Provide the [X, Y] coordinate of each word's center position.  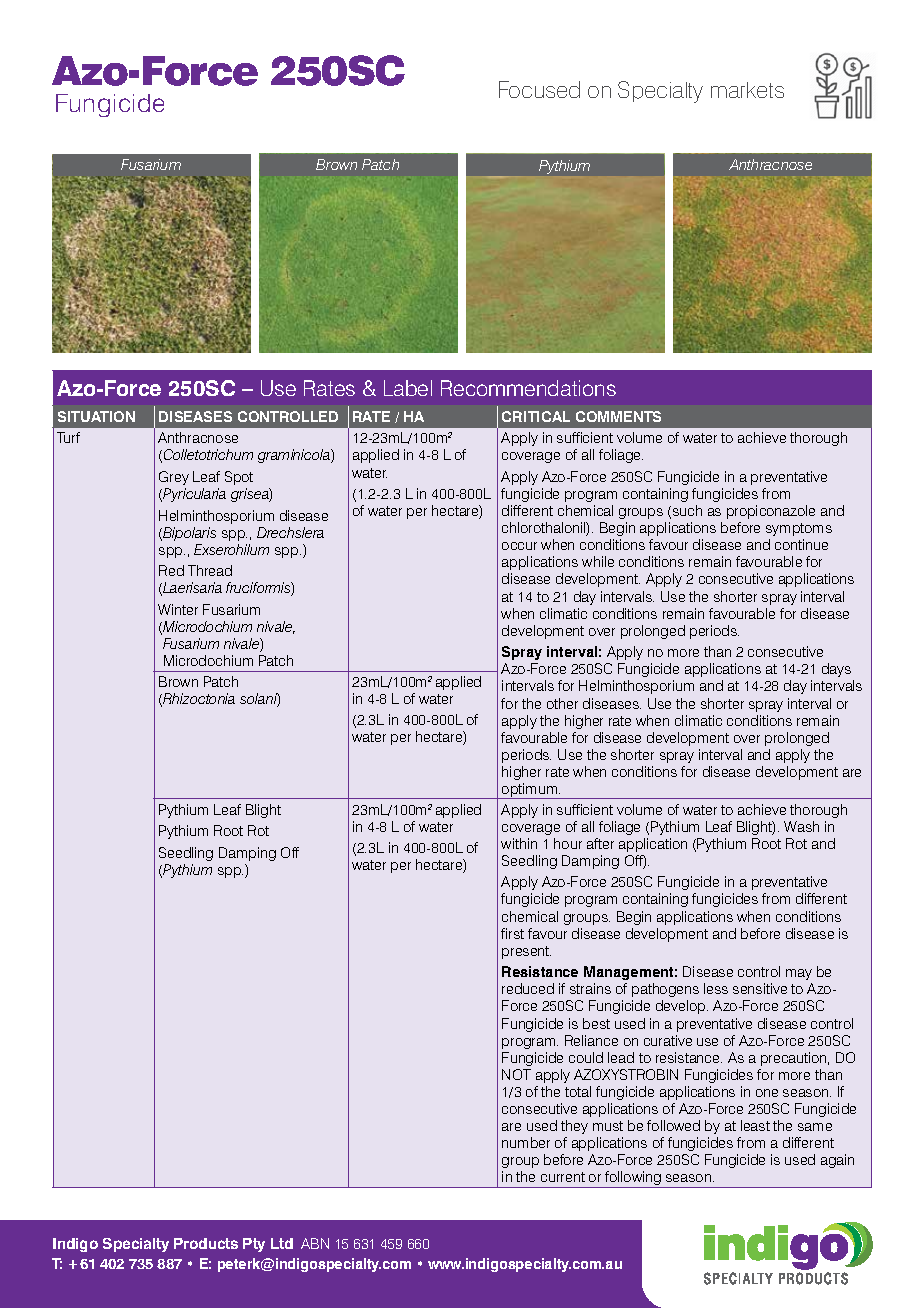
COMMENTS [618, 416]
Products [206, 1243]
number [526, 1142]
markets [747, 90]
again [837, 1161]
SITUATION [96, 416]
